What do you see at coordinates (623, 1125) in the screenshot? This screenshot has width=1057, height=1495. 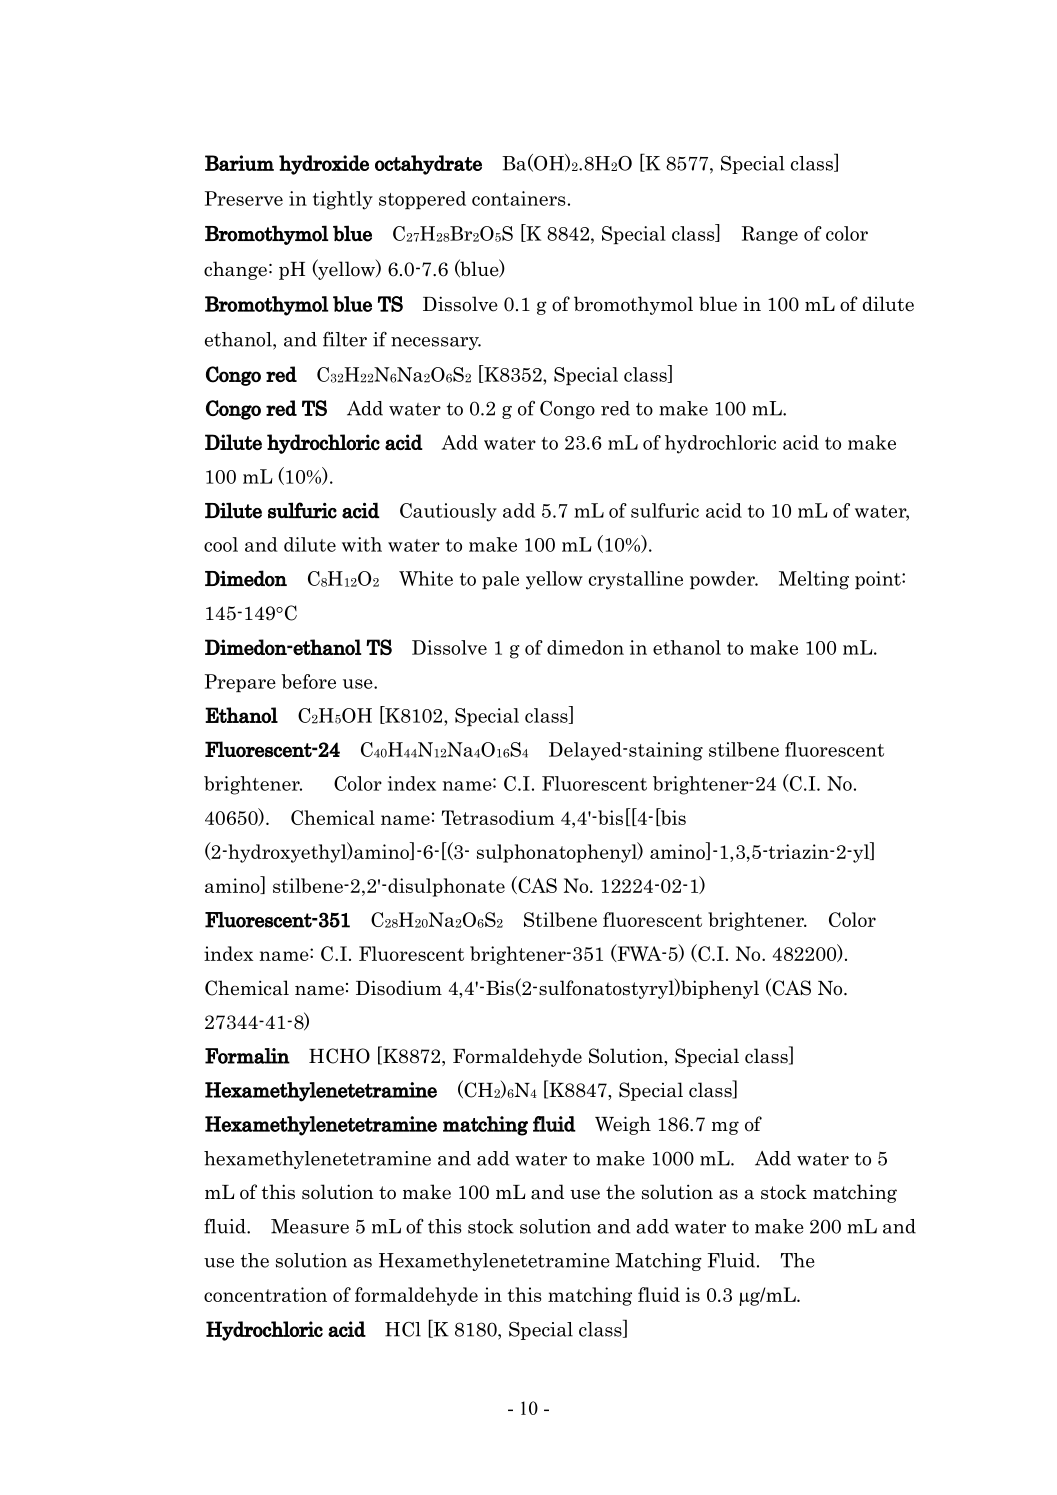 I see `Weigh` at bounding box center [623, 1125].
